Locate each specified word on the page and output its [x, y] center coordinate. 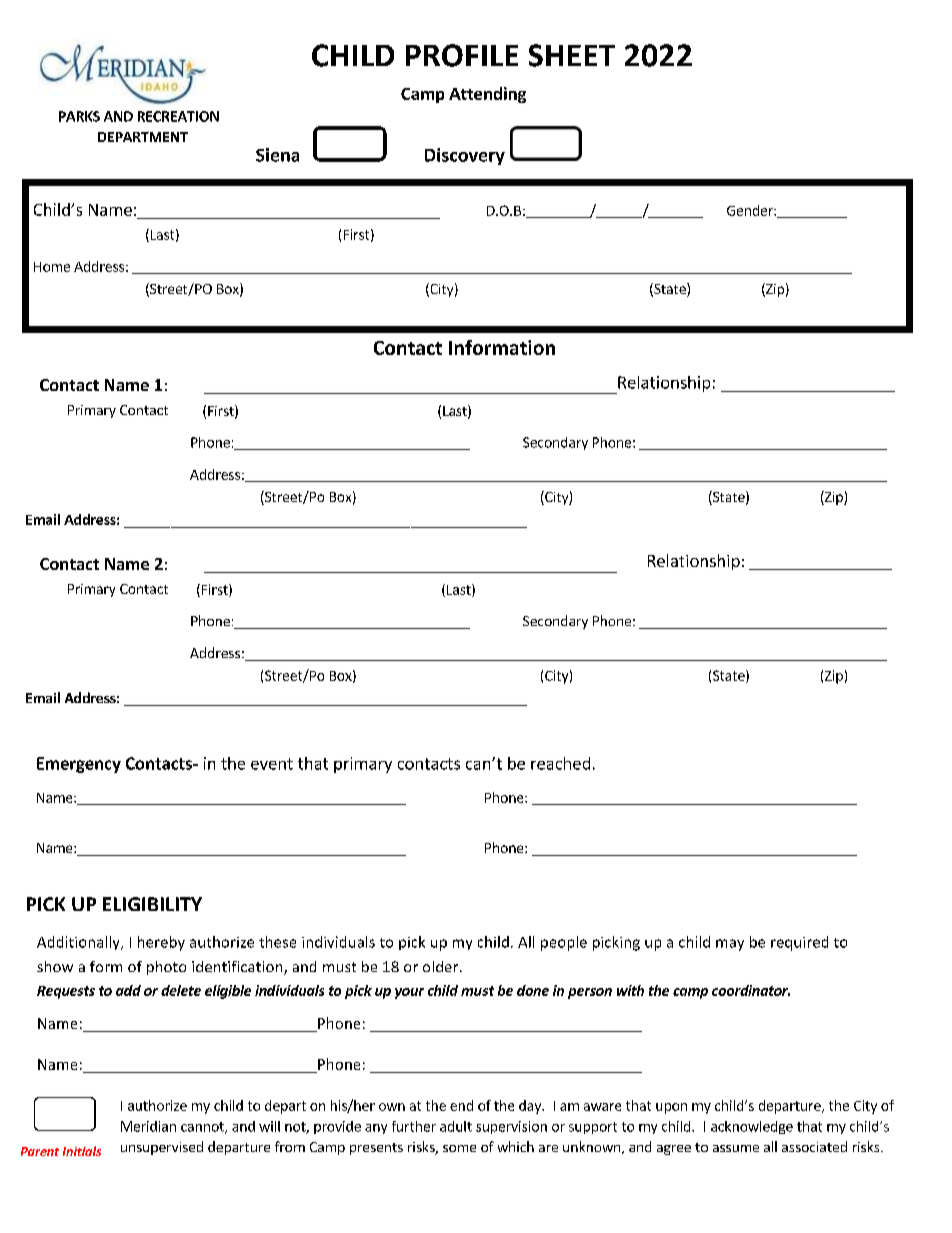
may [730, 945]
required [799, 943]
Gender [751, 210]
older [442, 966]
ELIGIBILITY [152, 904]
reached [560, 763]
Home [52, 267]
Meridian [148, 1126]
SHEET [572, 55]
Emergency [79, 765]
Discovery [465, 156]
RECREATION [178, 116]
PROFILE [462, 55]
